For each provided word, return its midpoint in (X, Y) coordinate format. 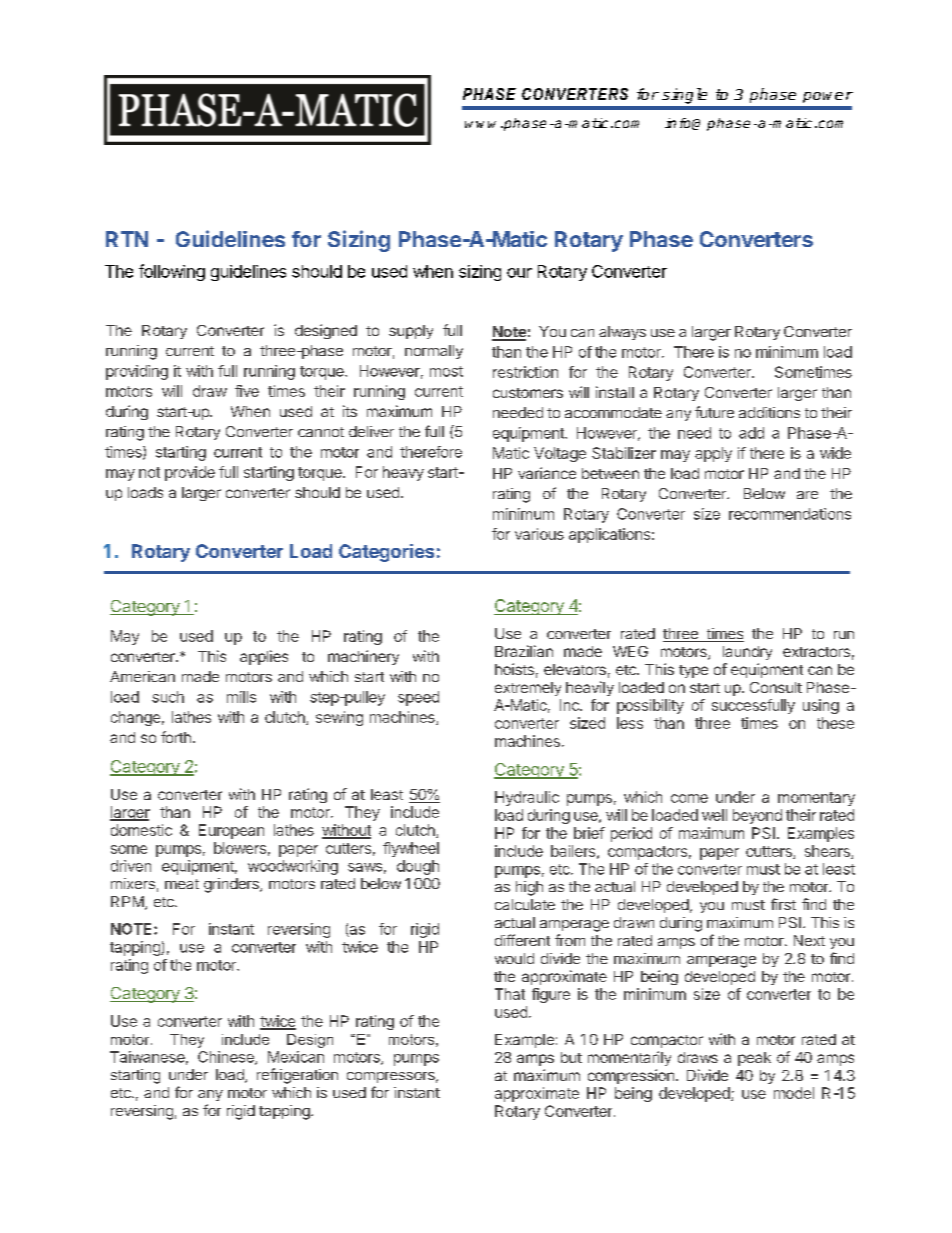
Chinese (227, 1058)
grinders (232, 885)
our (519, 273)
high (529, 888)
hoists (514, 669)
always (622, 333)
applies (264, 657)
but (571, 1057)
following (172, 272)
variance (547, 473)
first (783, 904)
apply (713, 454)
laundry (747, 653)
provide (190, 473)
